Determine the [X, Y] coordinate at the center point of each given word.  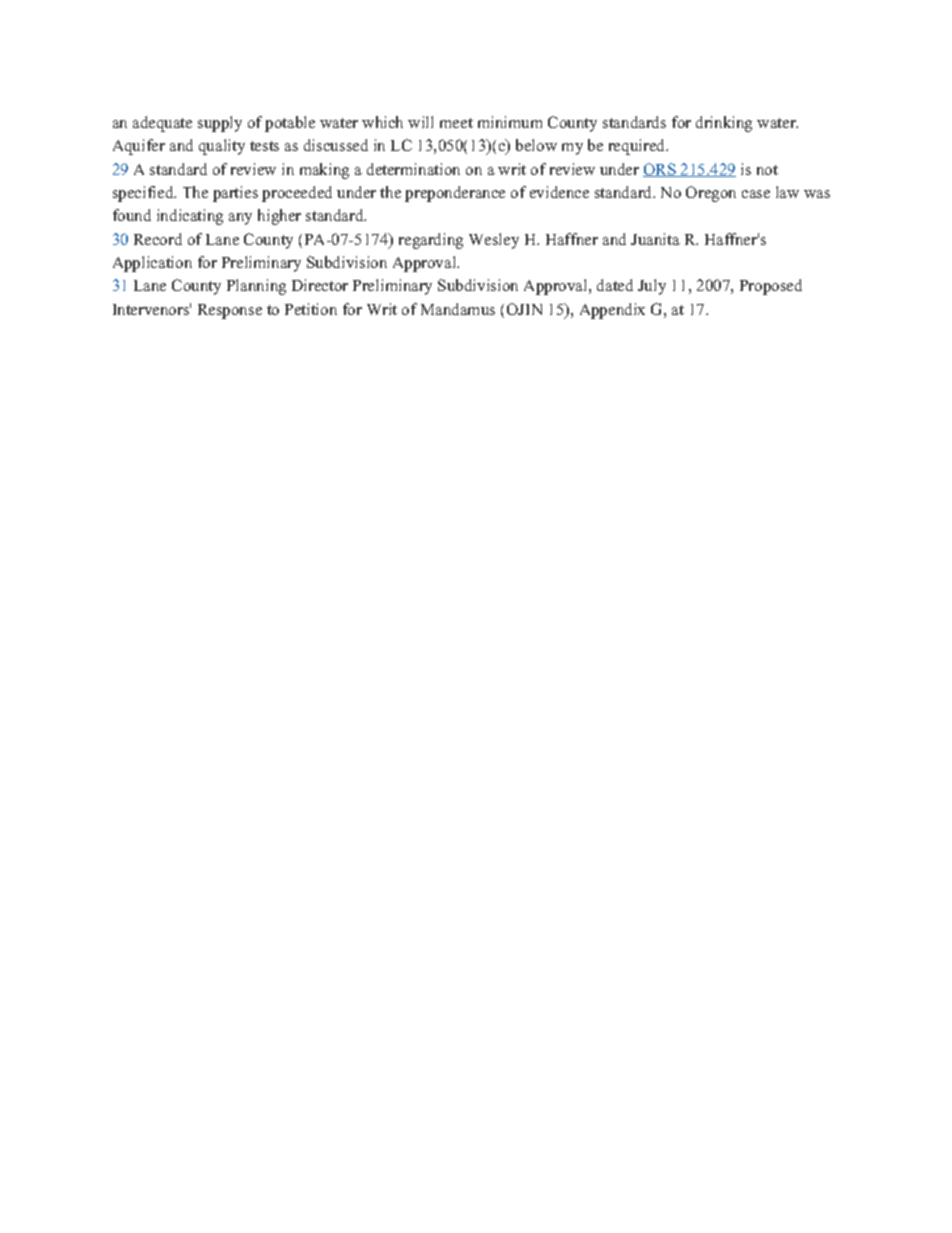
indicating [190, 217]
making [324, 171]
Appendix [612, 311]
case [756, 194]
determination [413, 169]
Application [152, 264]
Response [230, 311]
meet [456, 123]
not [767, 170]
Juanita [655, 239]
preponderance [455, 194]
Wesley [494, 241]
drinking [724, 124]
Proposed [771, 287]
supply [220, 124]
